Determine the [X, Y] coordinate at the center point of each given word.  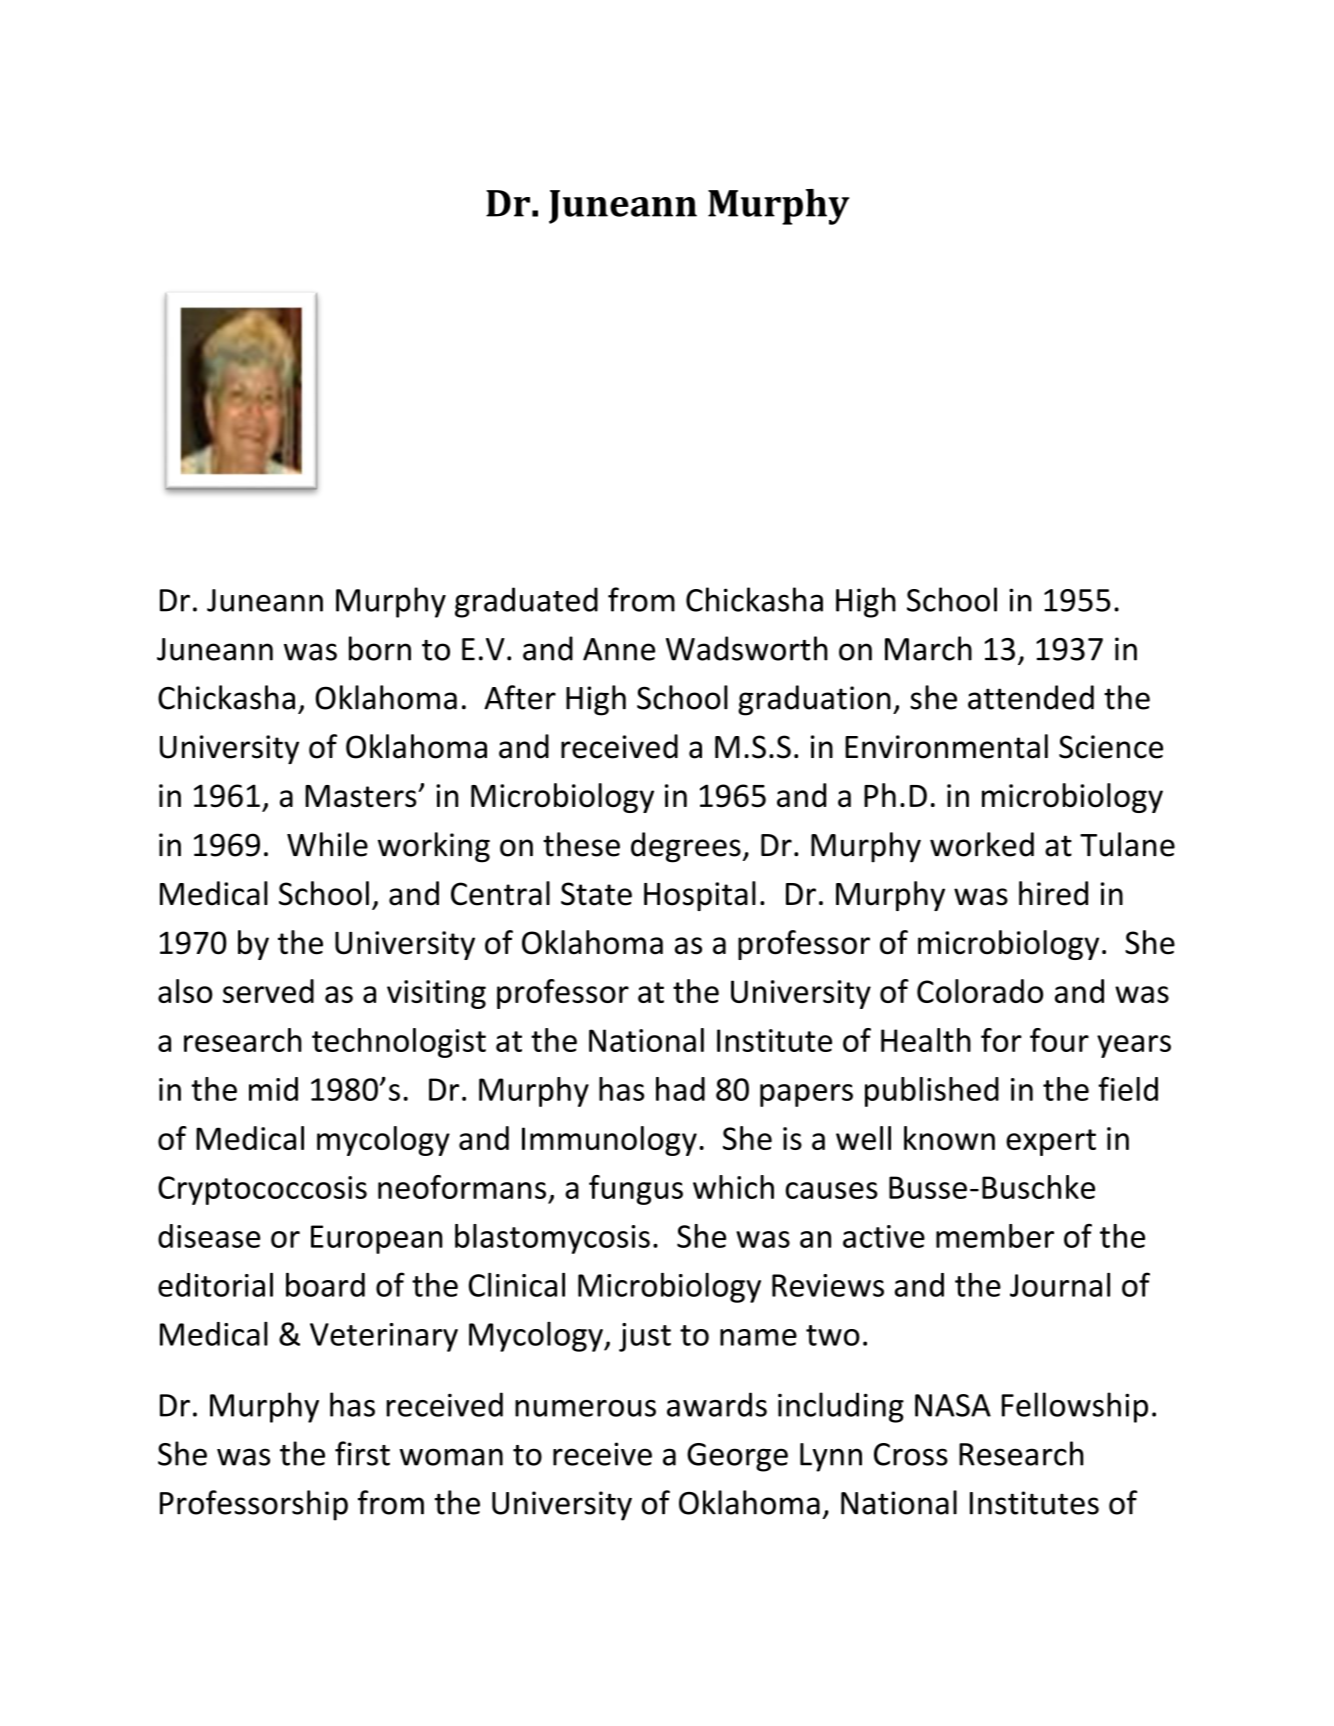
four [1059, 1040]
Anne [619, 649]
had [680, 1089]
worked [982, 844]
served [268, 991]
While [327, 844]
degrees [686, 847]
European [377, 1239]
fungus [636, 1190]
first [362, 1453]
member [995, 1236]
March [928, 648]
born [380, 648]
